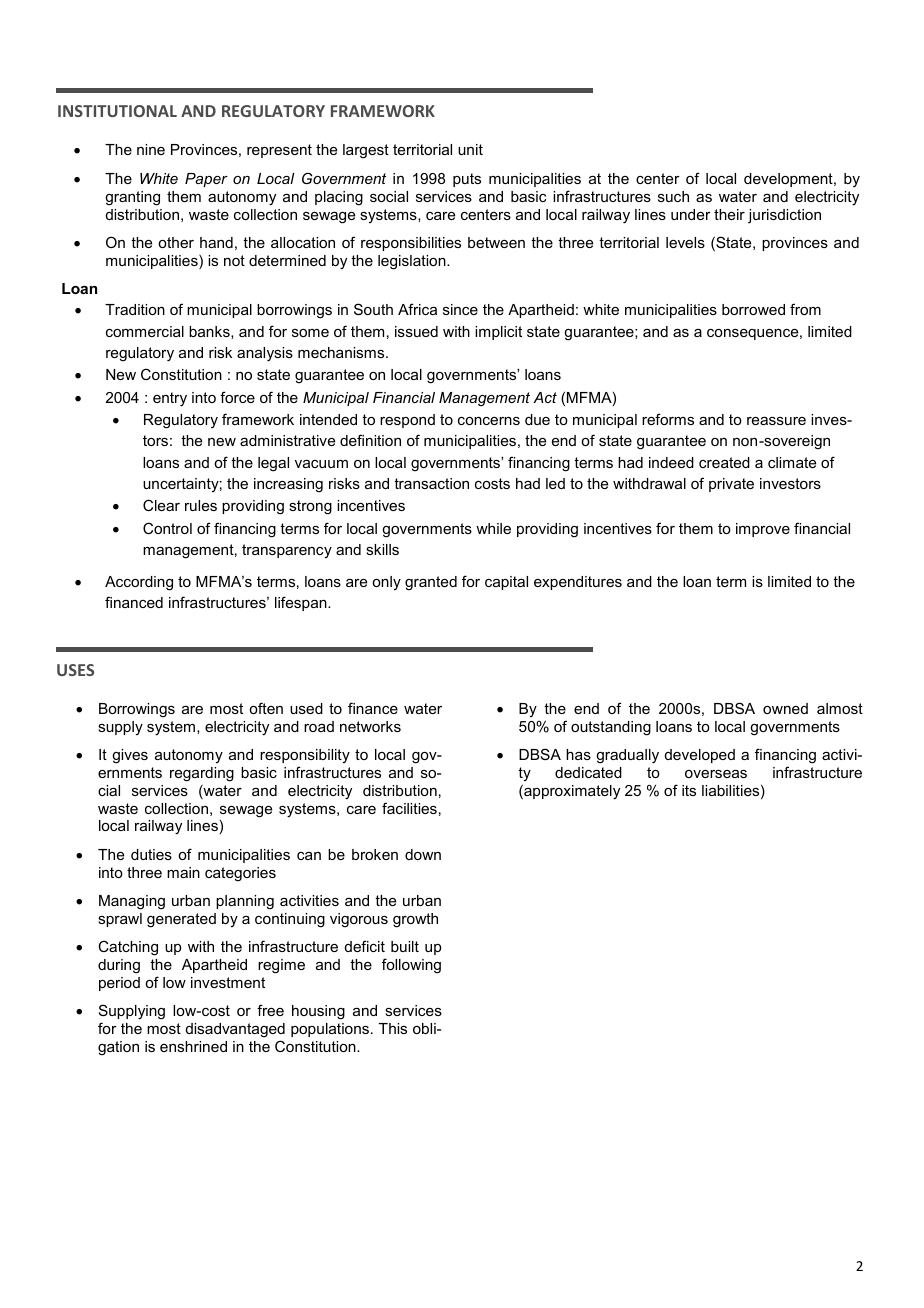  I want to click on entry, so click(170, 399).
